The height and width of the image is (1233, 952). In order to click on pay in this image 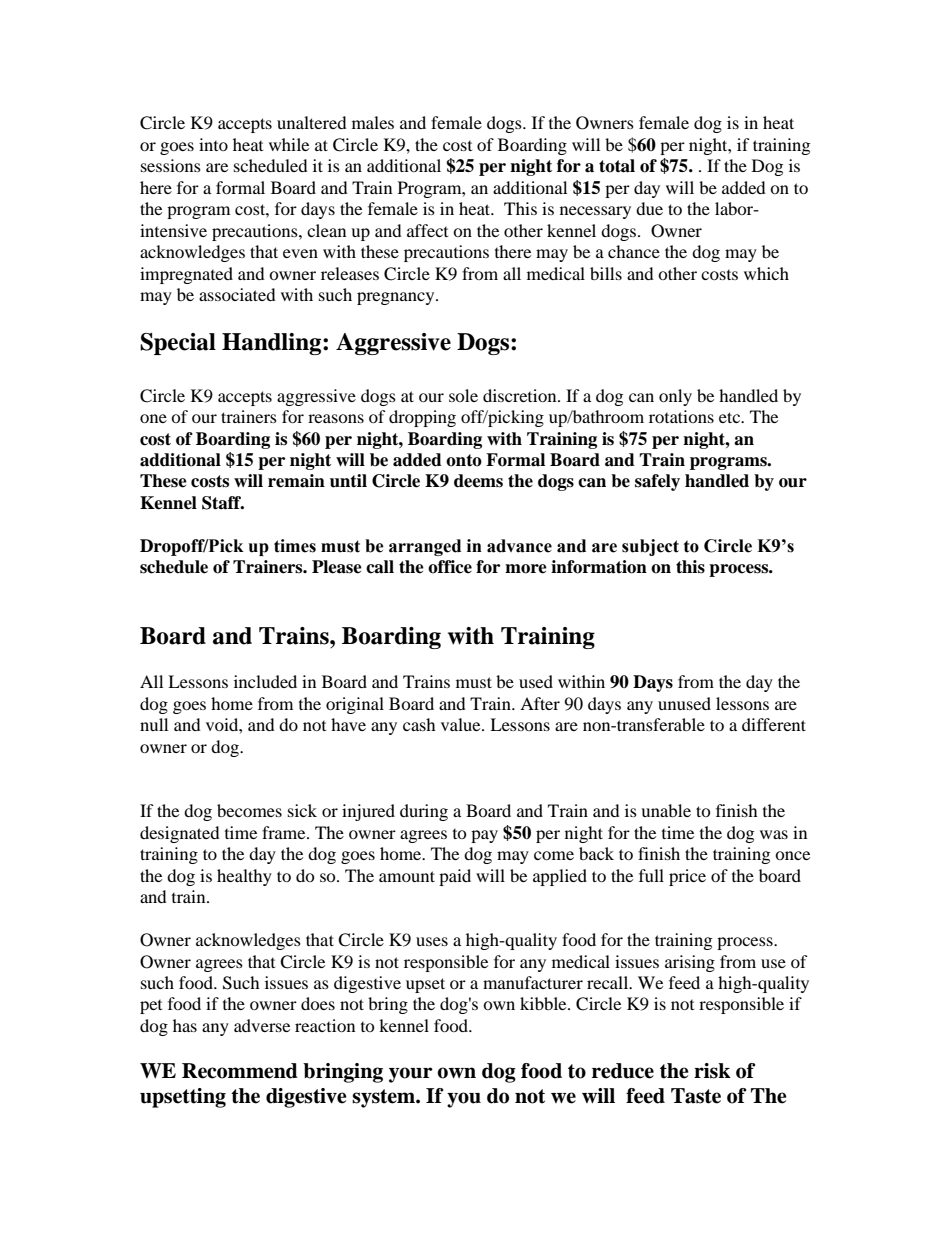, I will do `click(484, 836)`.
